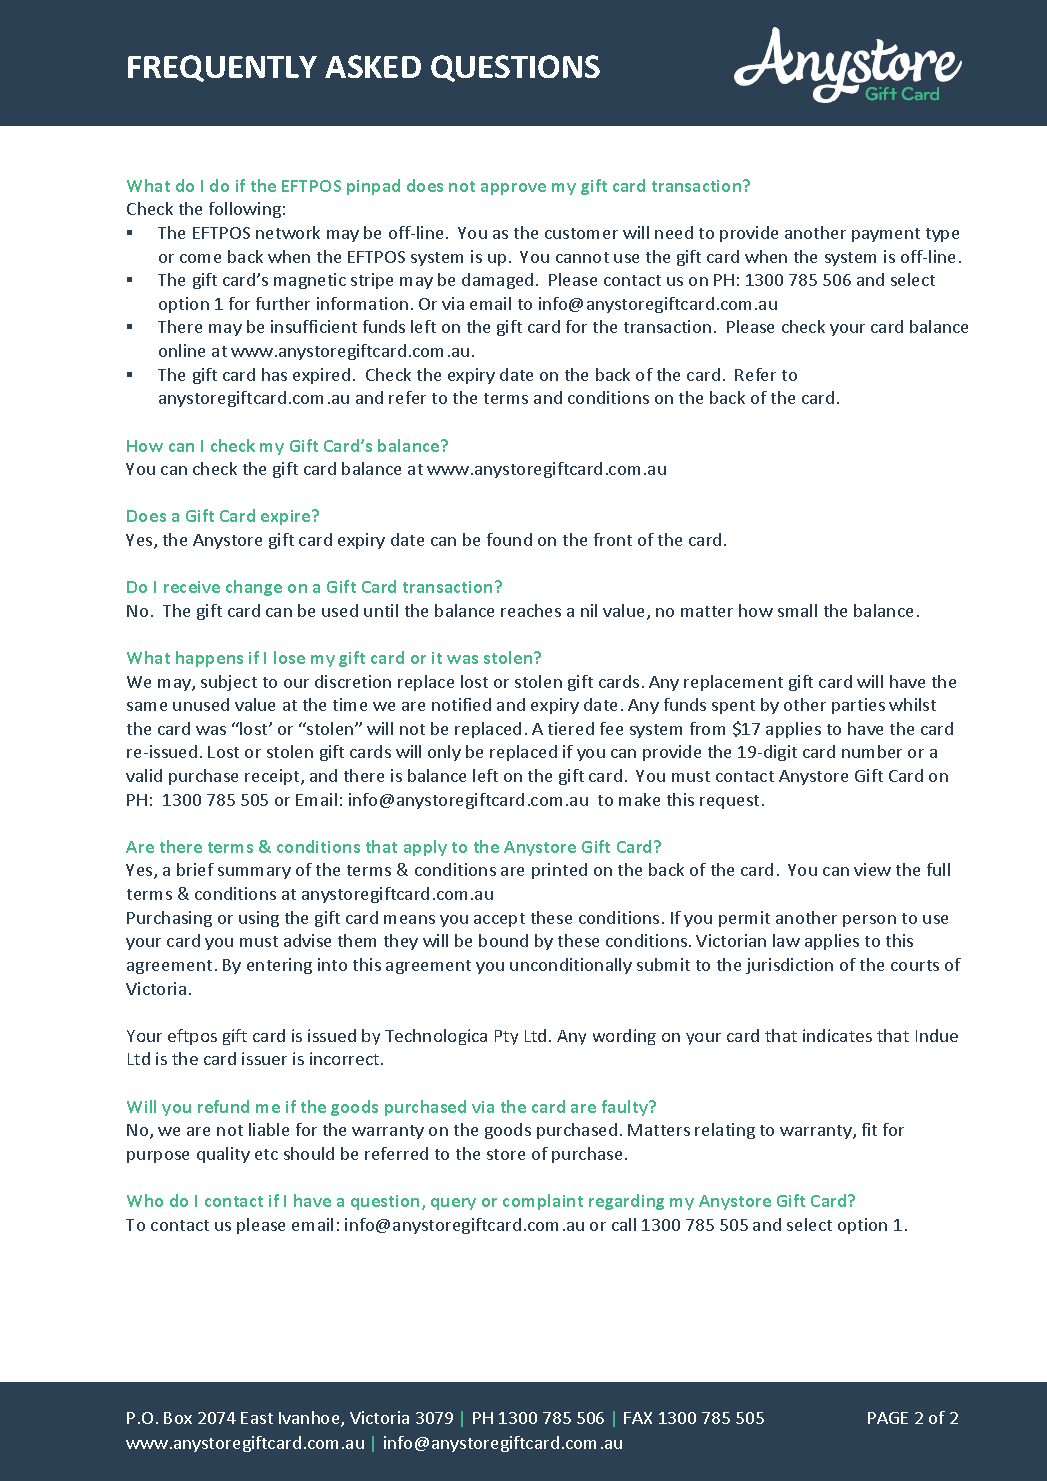 The image size is (1047, 1481). What do you see at coordinates (638, 1418) in the document?
I see `FAX` at bounding box center [638, 1418].
